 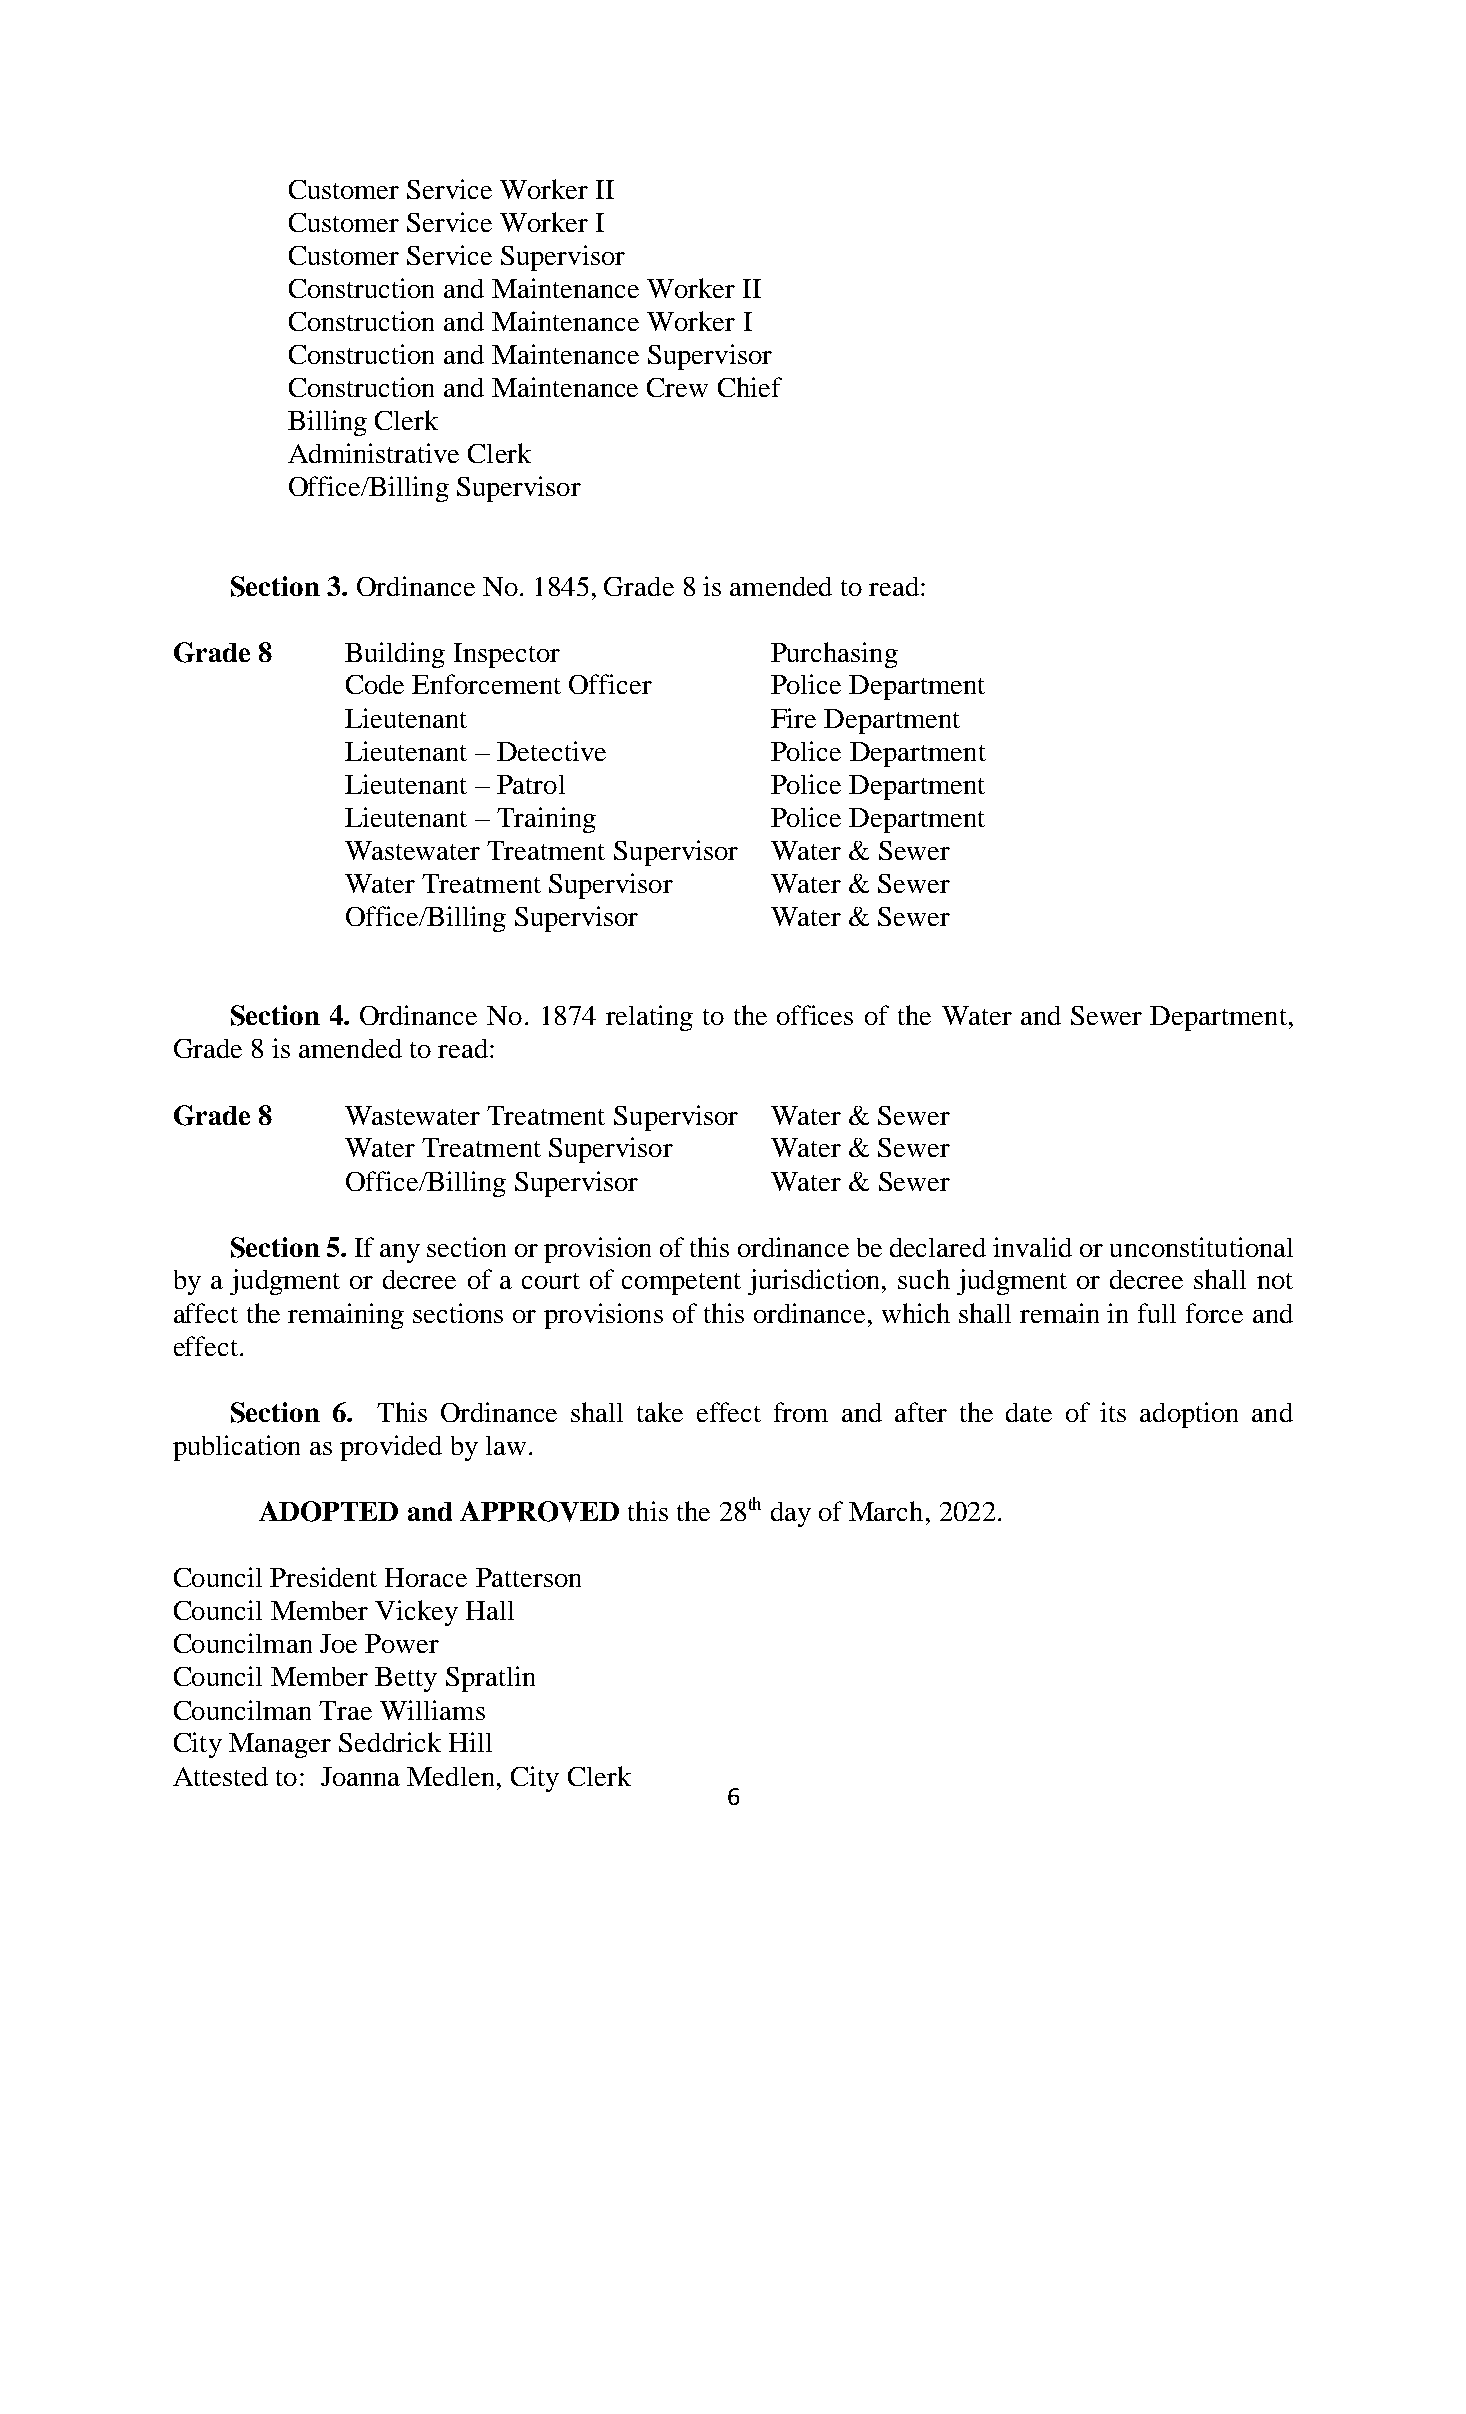 I want to click on Hill, so click(x=470, y=1742).
